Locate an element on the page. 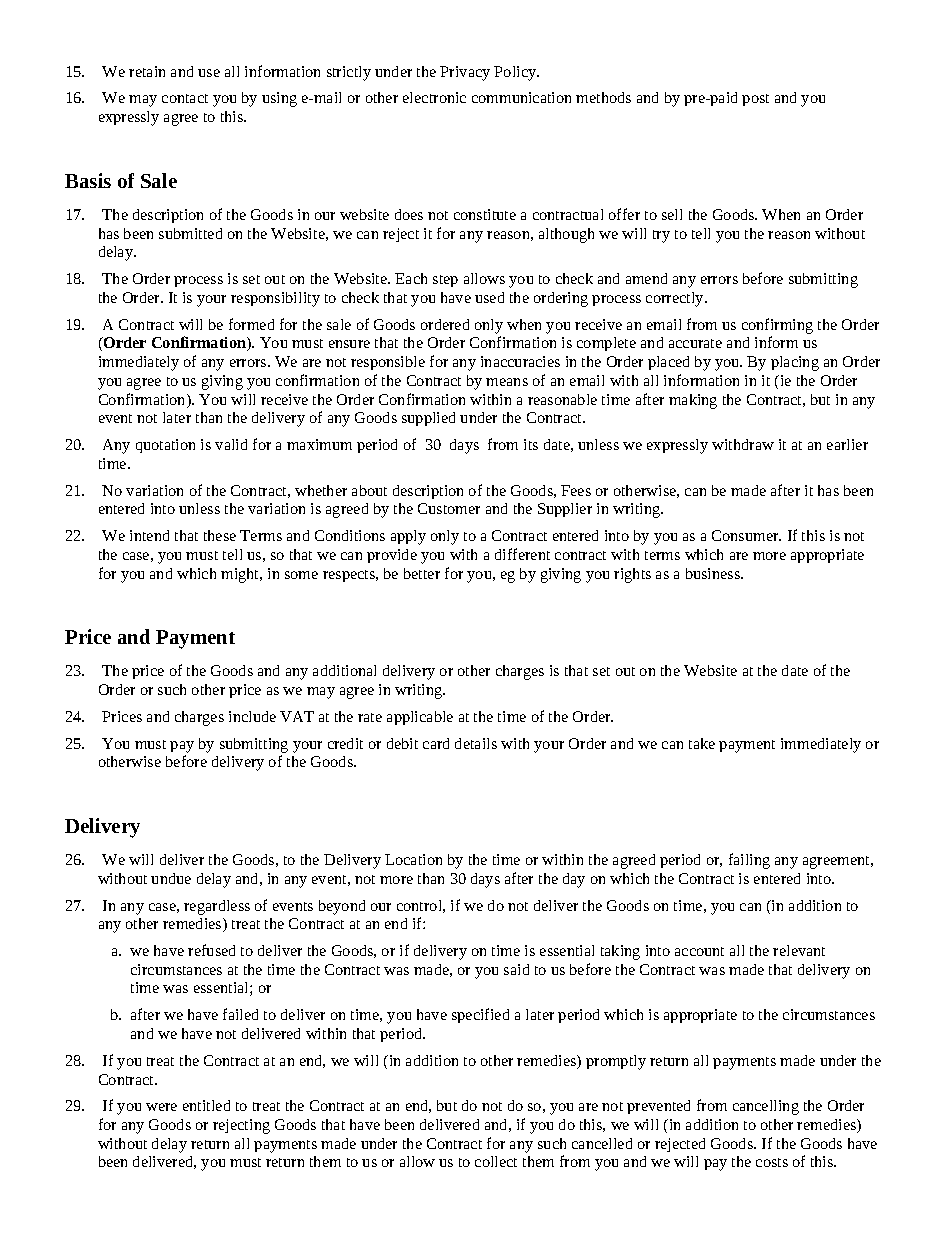 Image resolution: width=952 pixels, height=1233 pixels. better is located at coordinates (422, 573).
